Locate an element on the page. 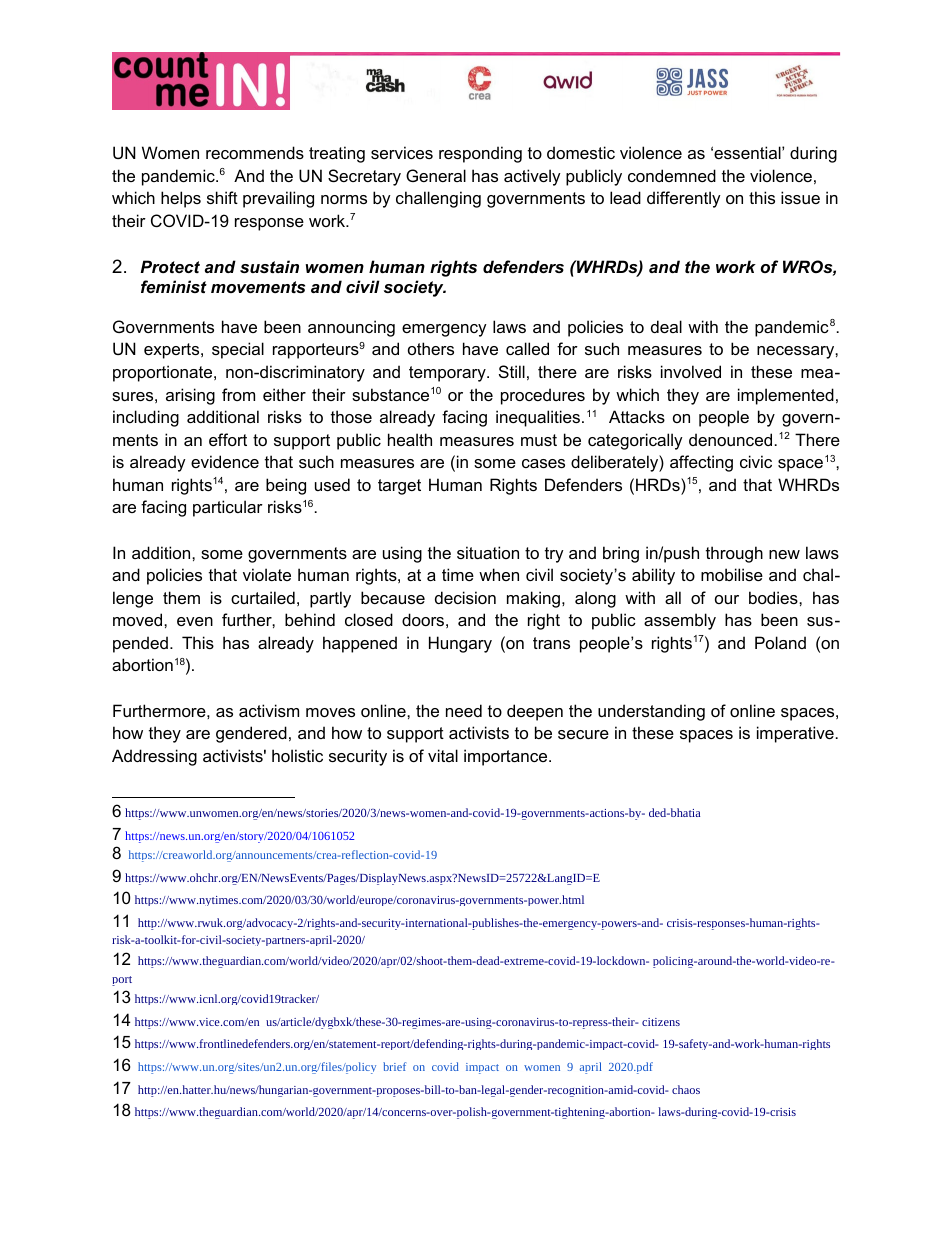 This image has width=952, height=1233. affecting is located at coordinates (701, 463).
